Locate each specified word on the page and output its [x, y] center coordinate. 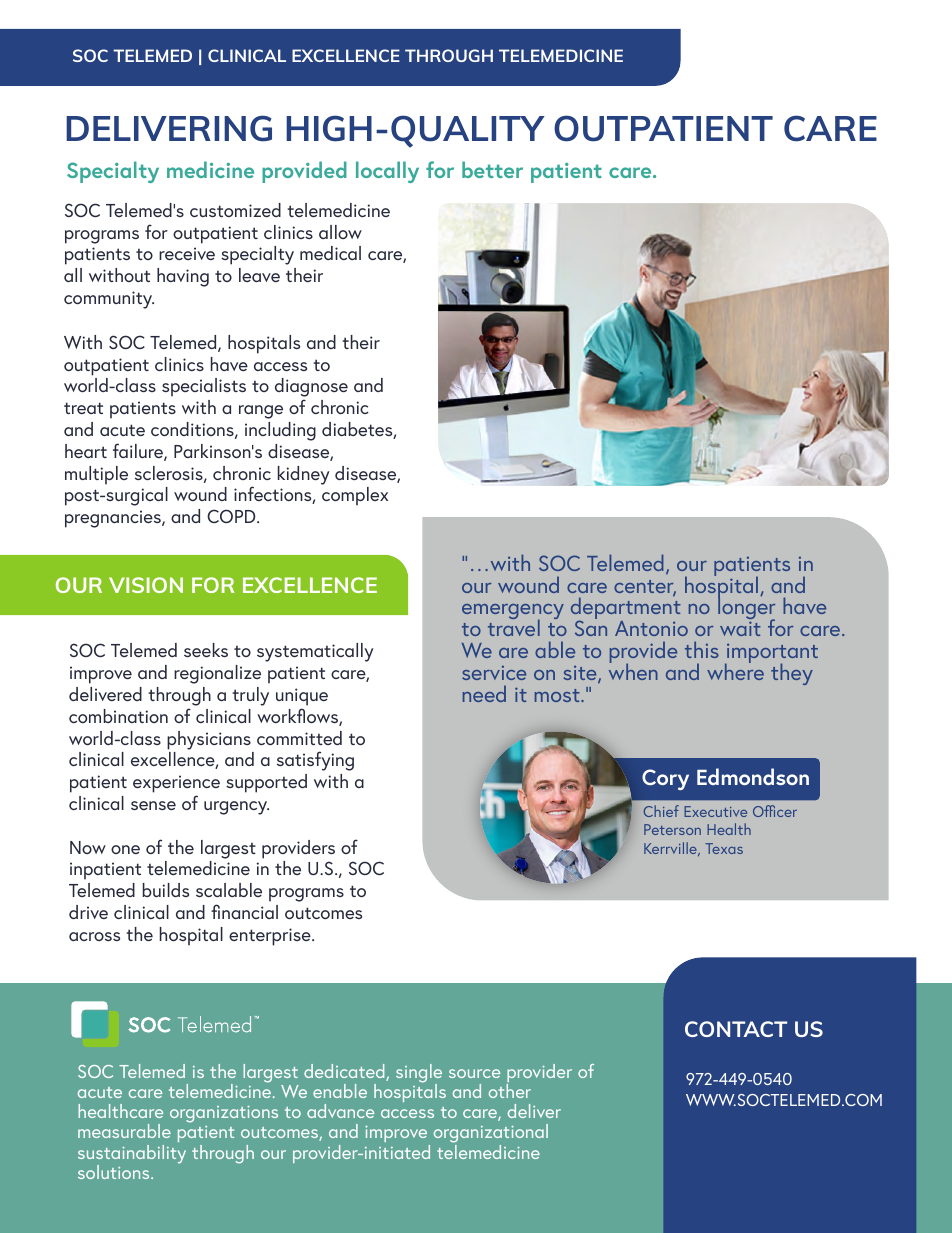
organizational [491, 1135]
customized [235, 210]
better [492, 169]
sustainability [132, 1155]
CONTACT [736, 1029]
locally [387, 172]
